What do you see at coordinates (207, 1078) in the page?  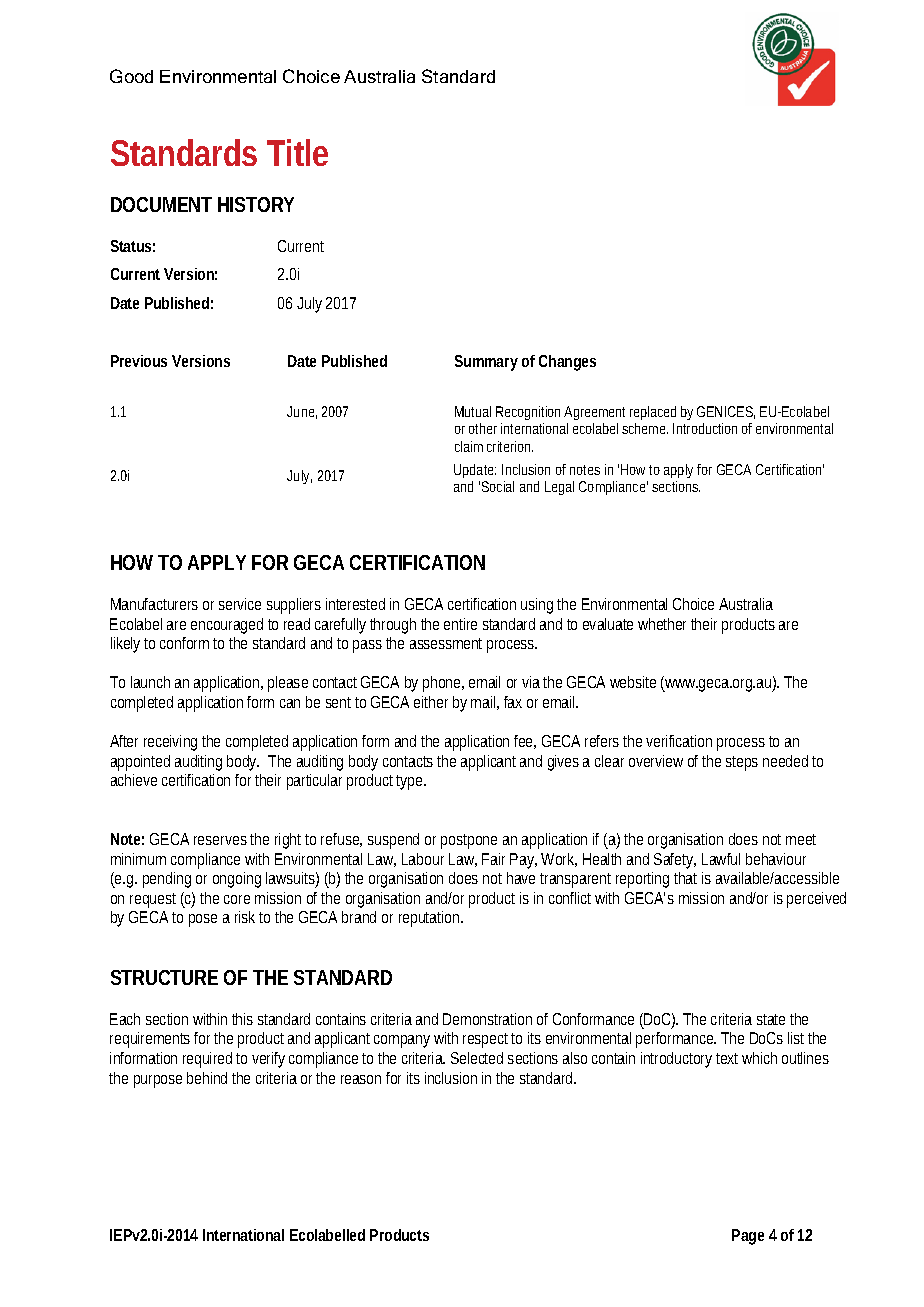 I see `behind` at bounding box center [207, 1078].
